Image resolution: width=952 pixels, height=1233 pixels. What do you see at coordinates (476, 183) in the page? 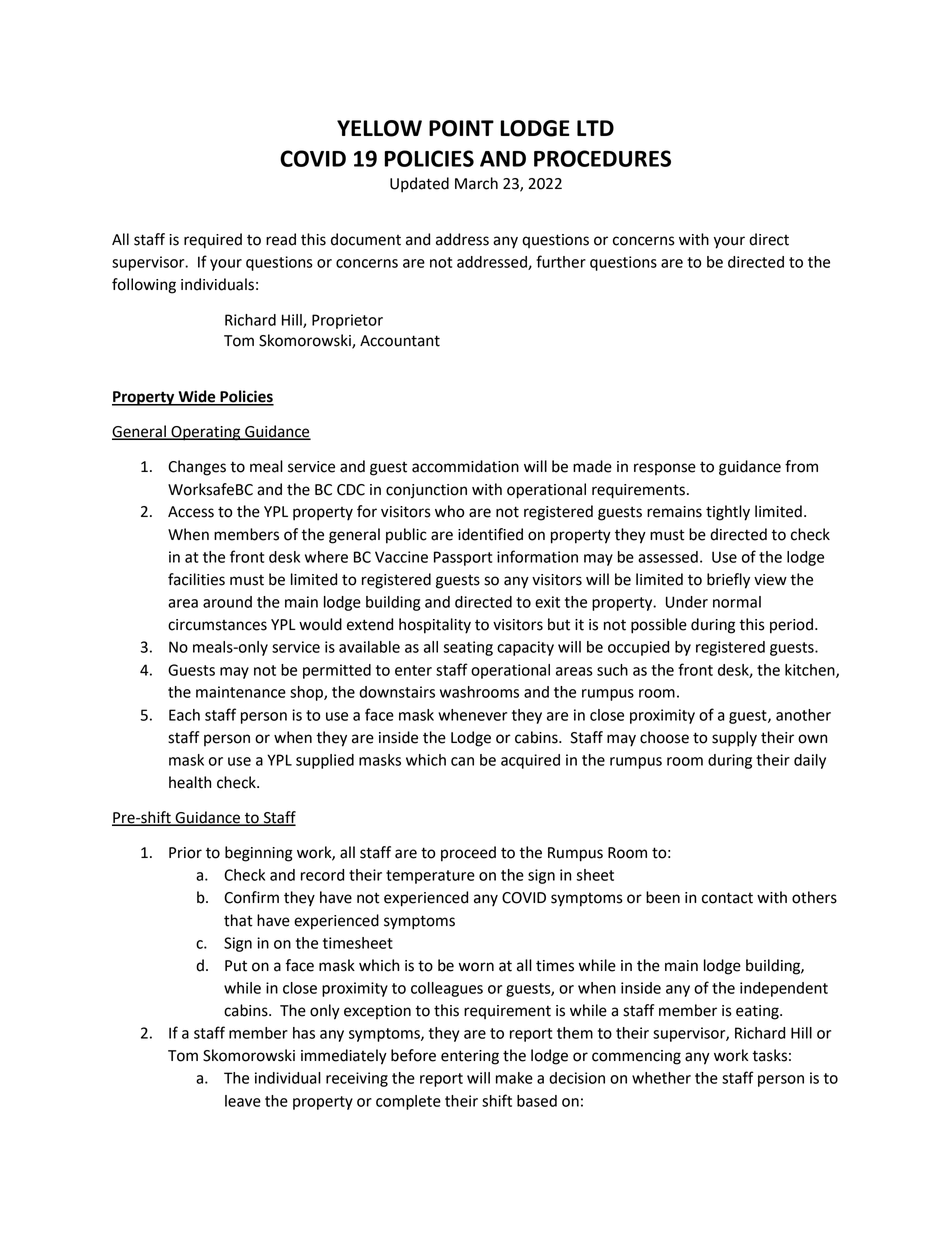
I see `March` at bounding box center [476, 183].
